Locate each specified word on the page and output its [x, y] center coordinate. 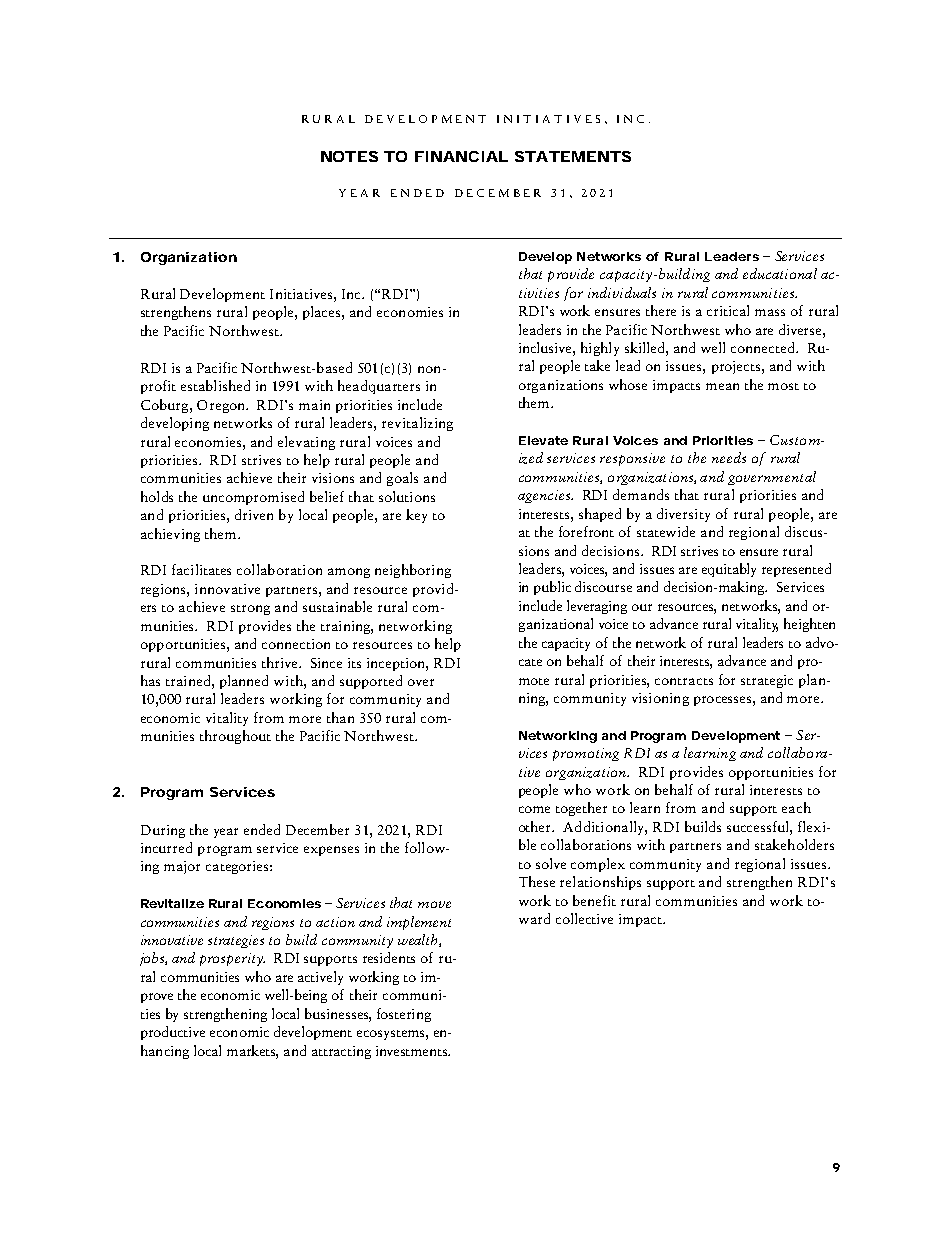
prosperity [232, 959]
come [534, 809]
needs [729, 457]
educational [780, 273]
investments [412, 1051]
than [340, 717]
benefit [594, 900]
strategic [767, 681]
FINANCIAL [461, 156]
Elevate [543, 440]
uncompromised [253, 498]
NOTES [349, 156]
